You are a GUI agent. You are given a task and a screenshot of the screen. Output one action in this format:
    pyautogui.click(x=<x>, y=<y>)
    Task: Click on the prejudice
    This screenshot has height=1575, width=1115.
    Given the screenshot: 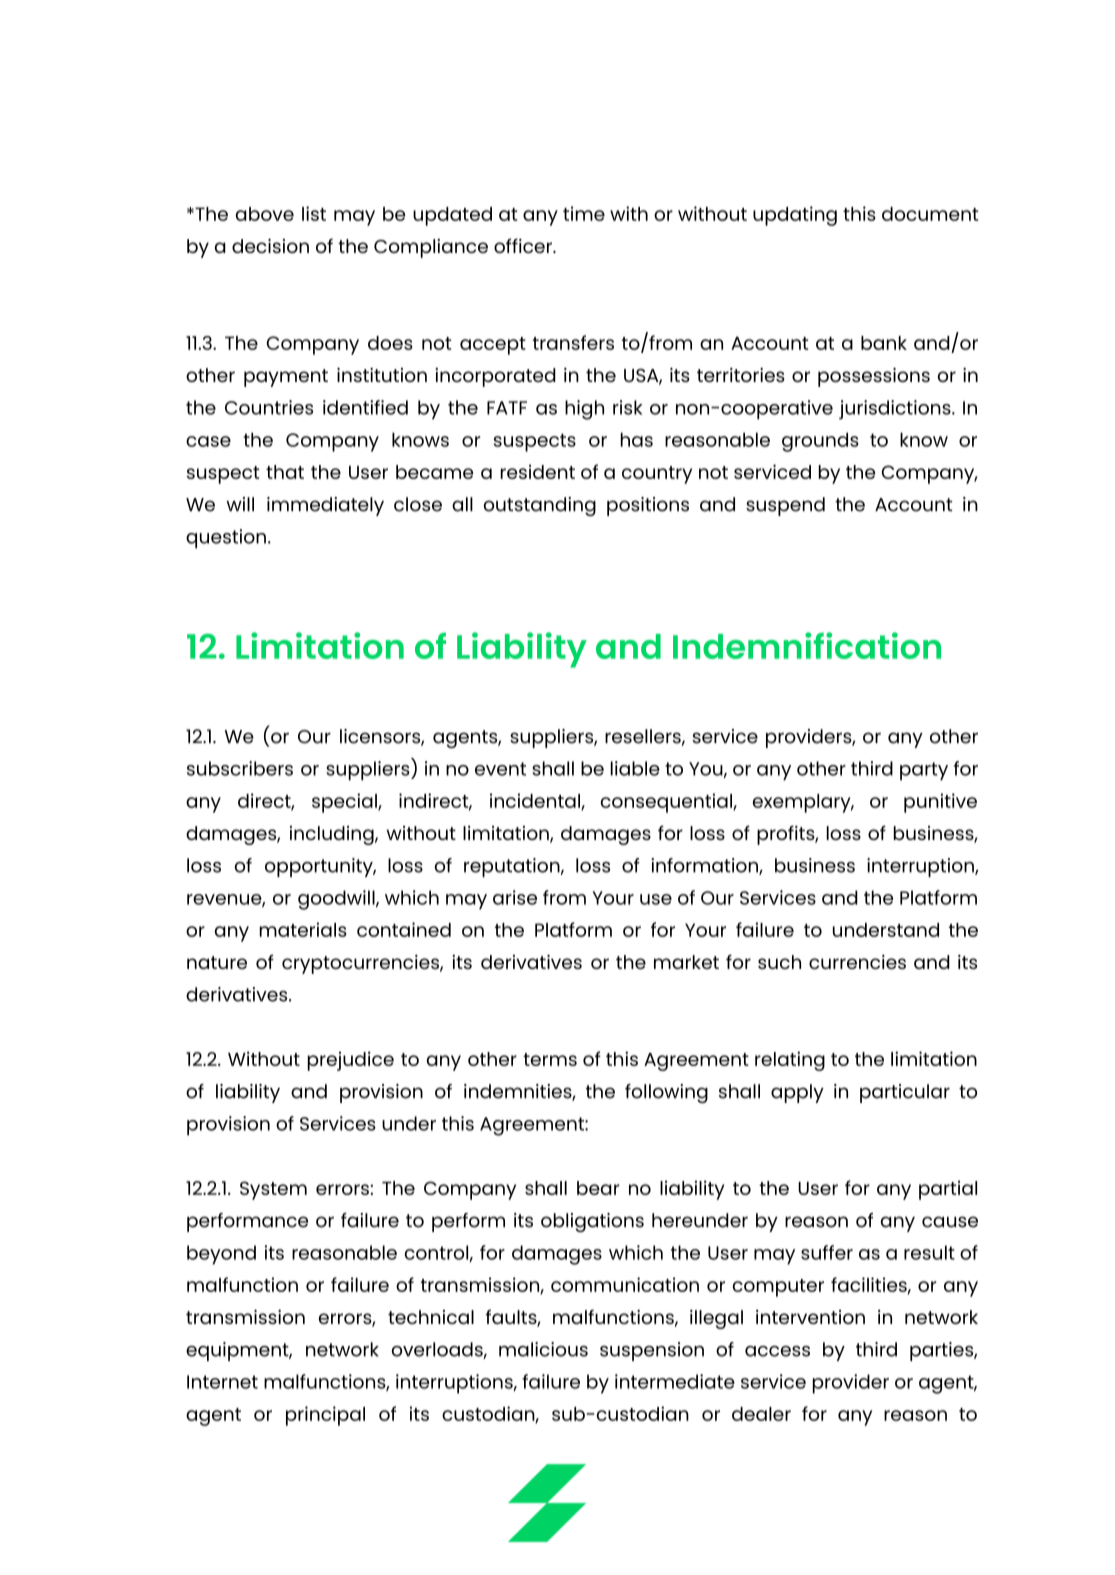 What is the action you would take?
    pyautogui.click(x=351, y=1061)
